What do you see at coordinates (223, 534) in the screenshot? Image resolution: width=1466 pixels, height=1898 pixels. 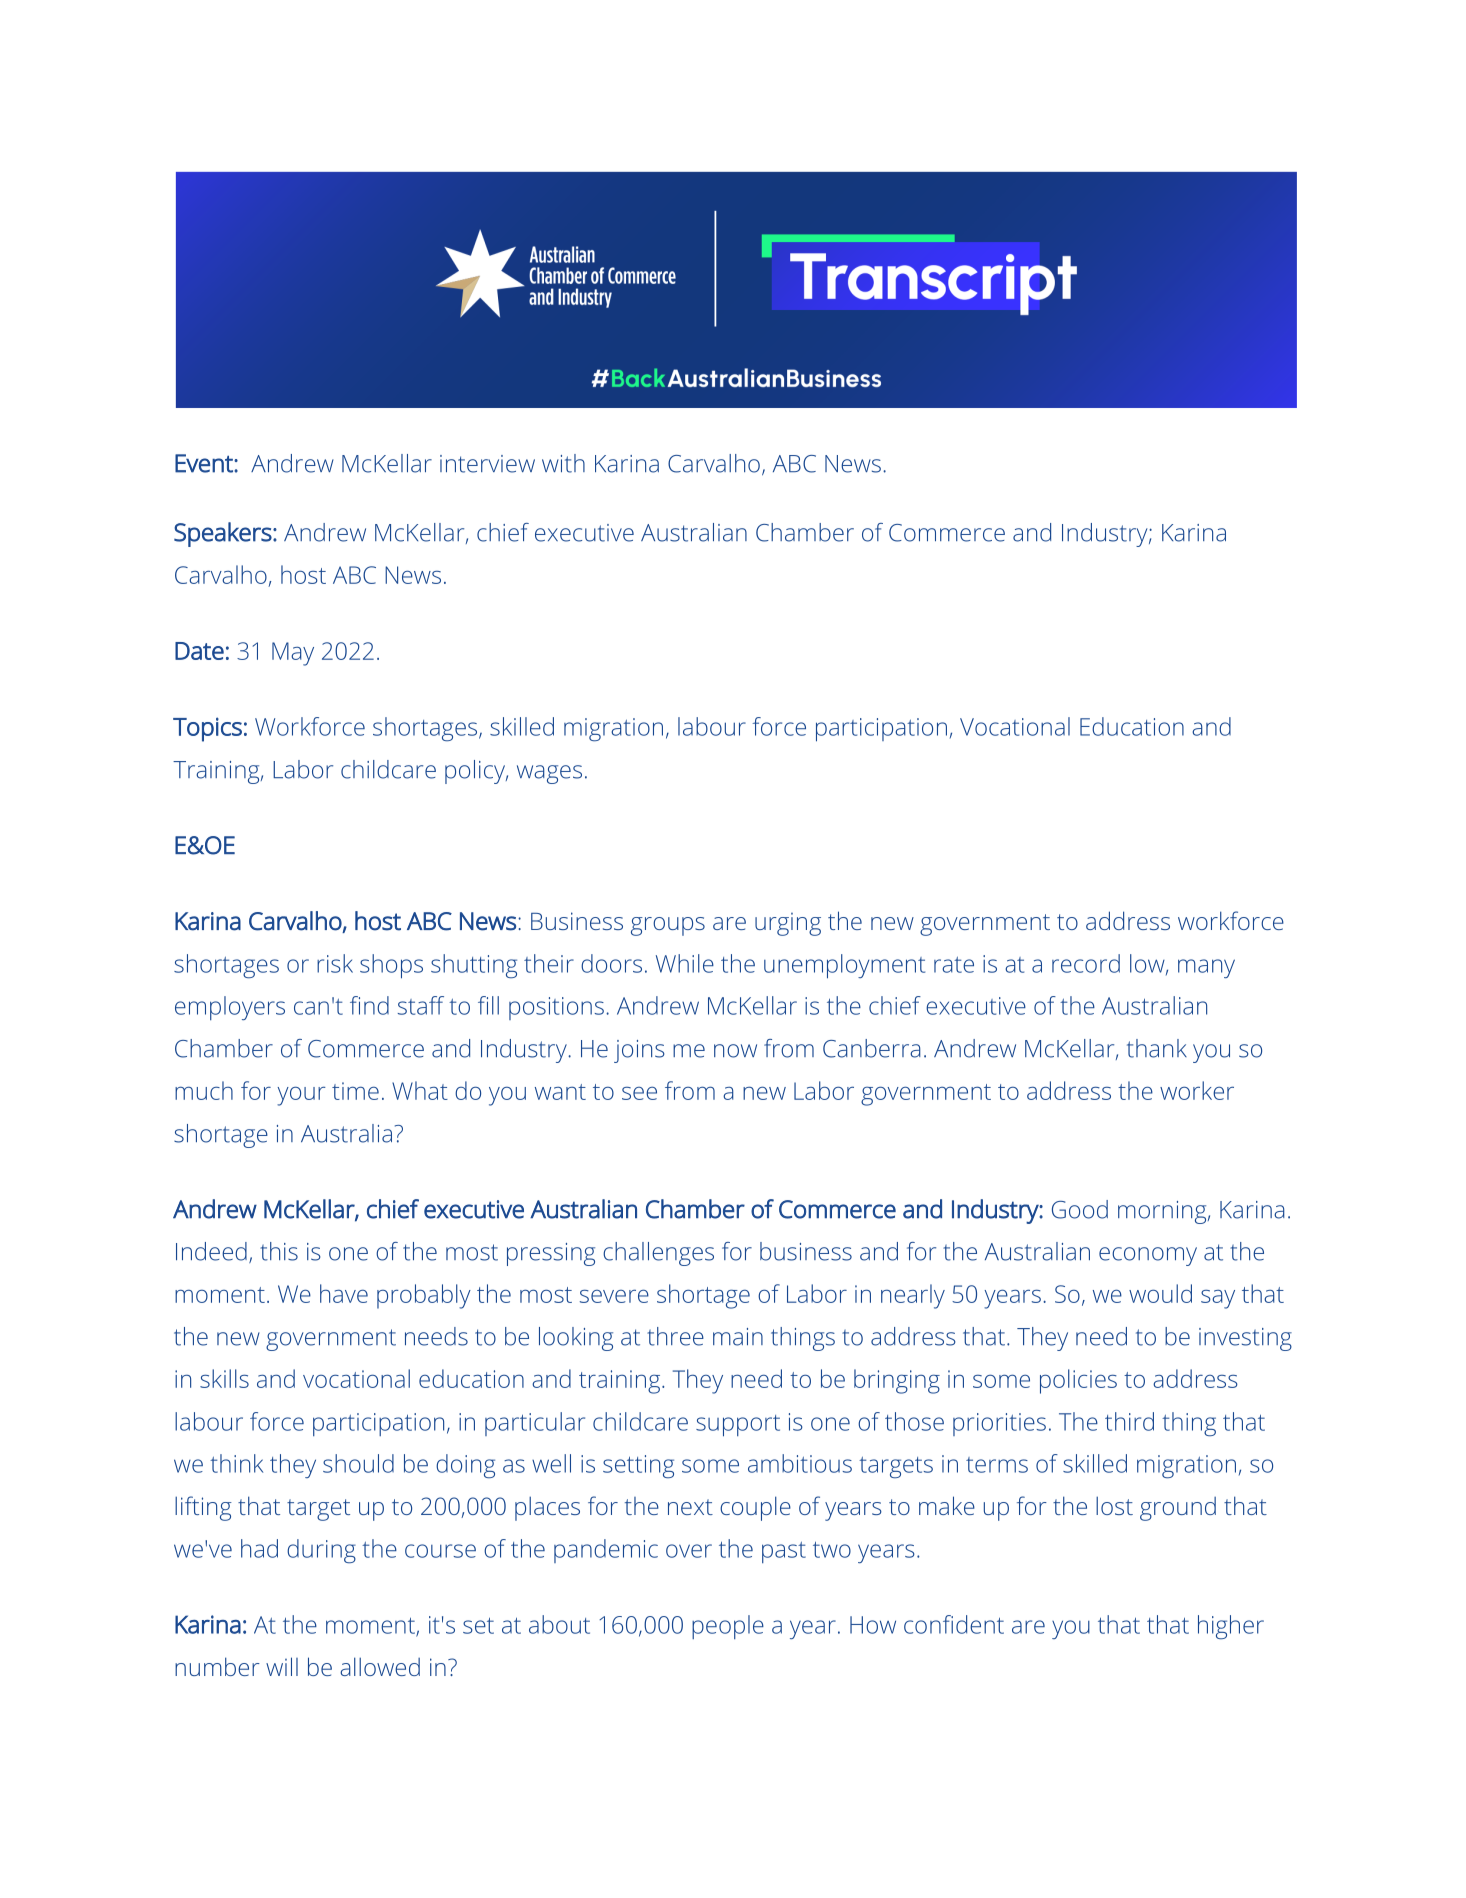 I see `Speakers` at bounding box center [223, 534].
